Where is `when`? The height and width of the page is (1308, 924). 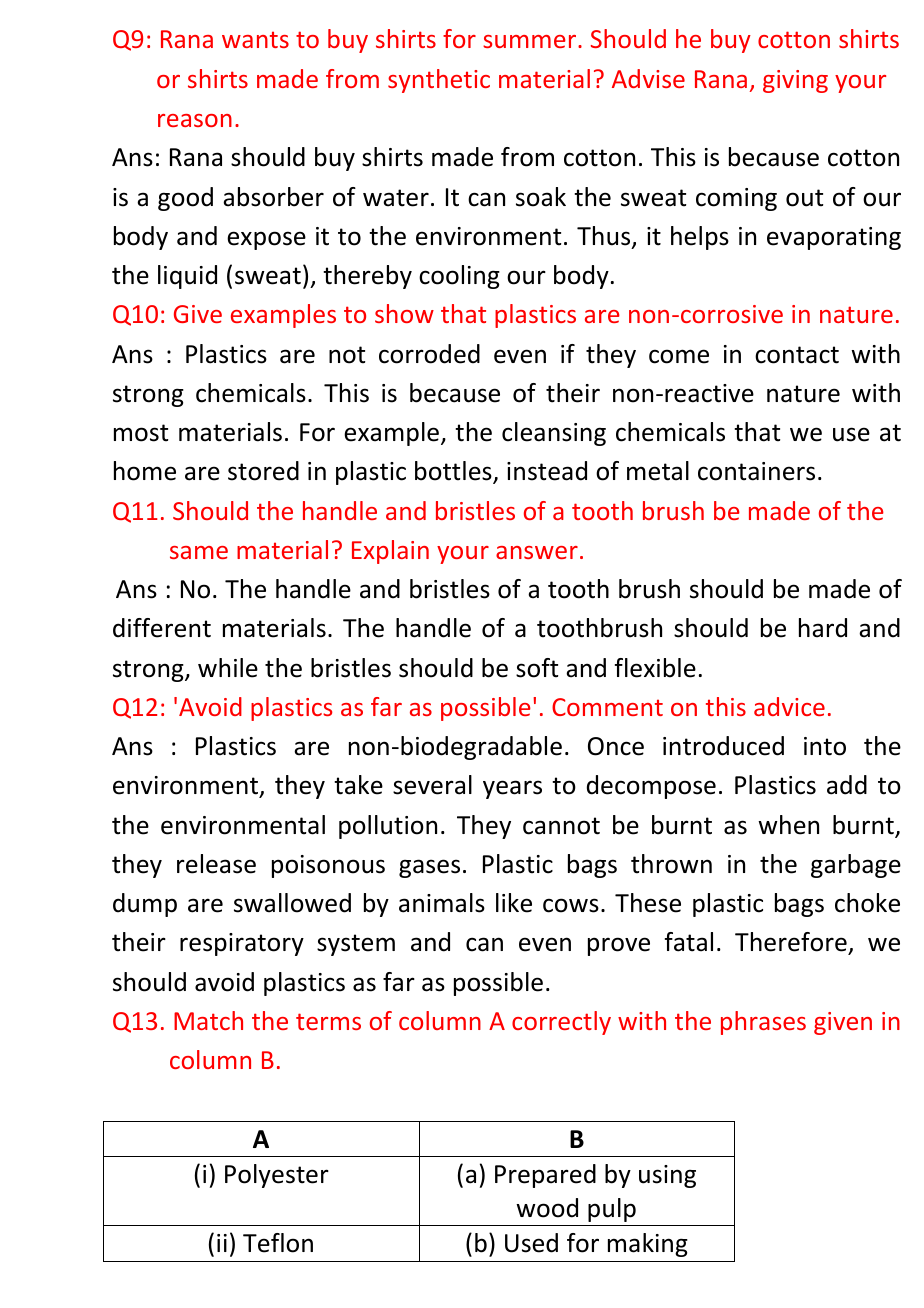 when is located at coordinates (788, 825).
